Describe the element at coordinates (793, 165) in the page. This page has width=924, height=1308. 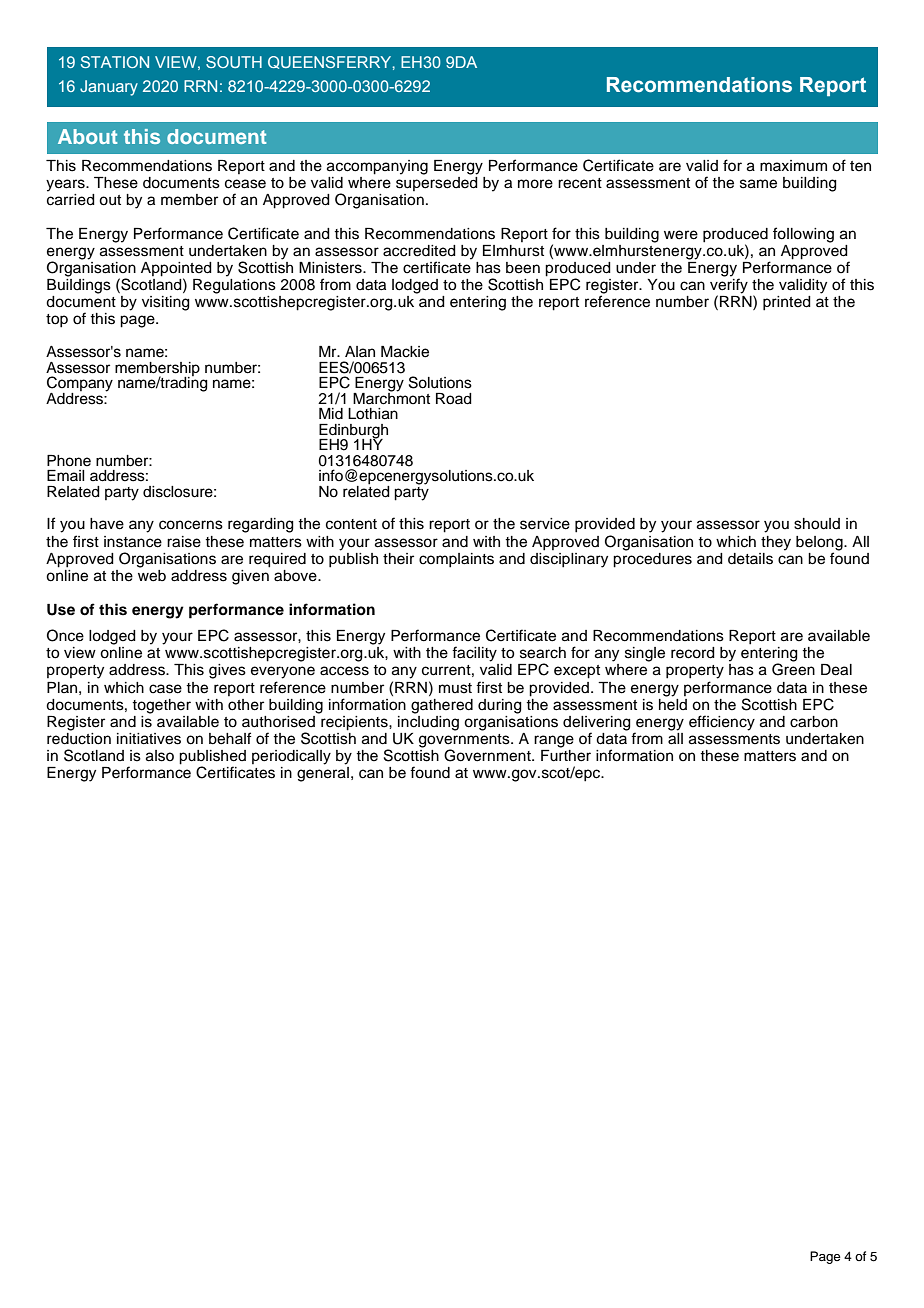
I see `maximum` at that location.
